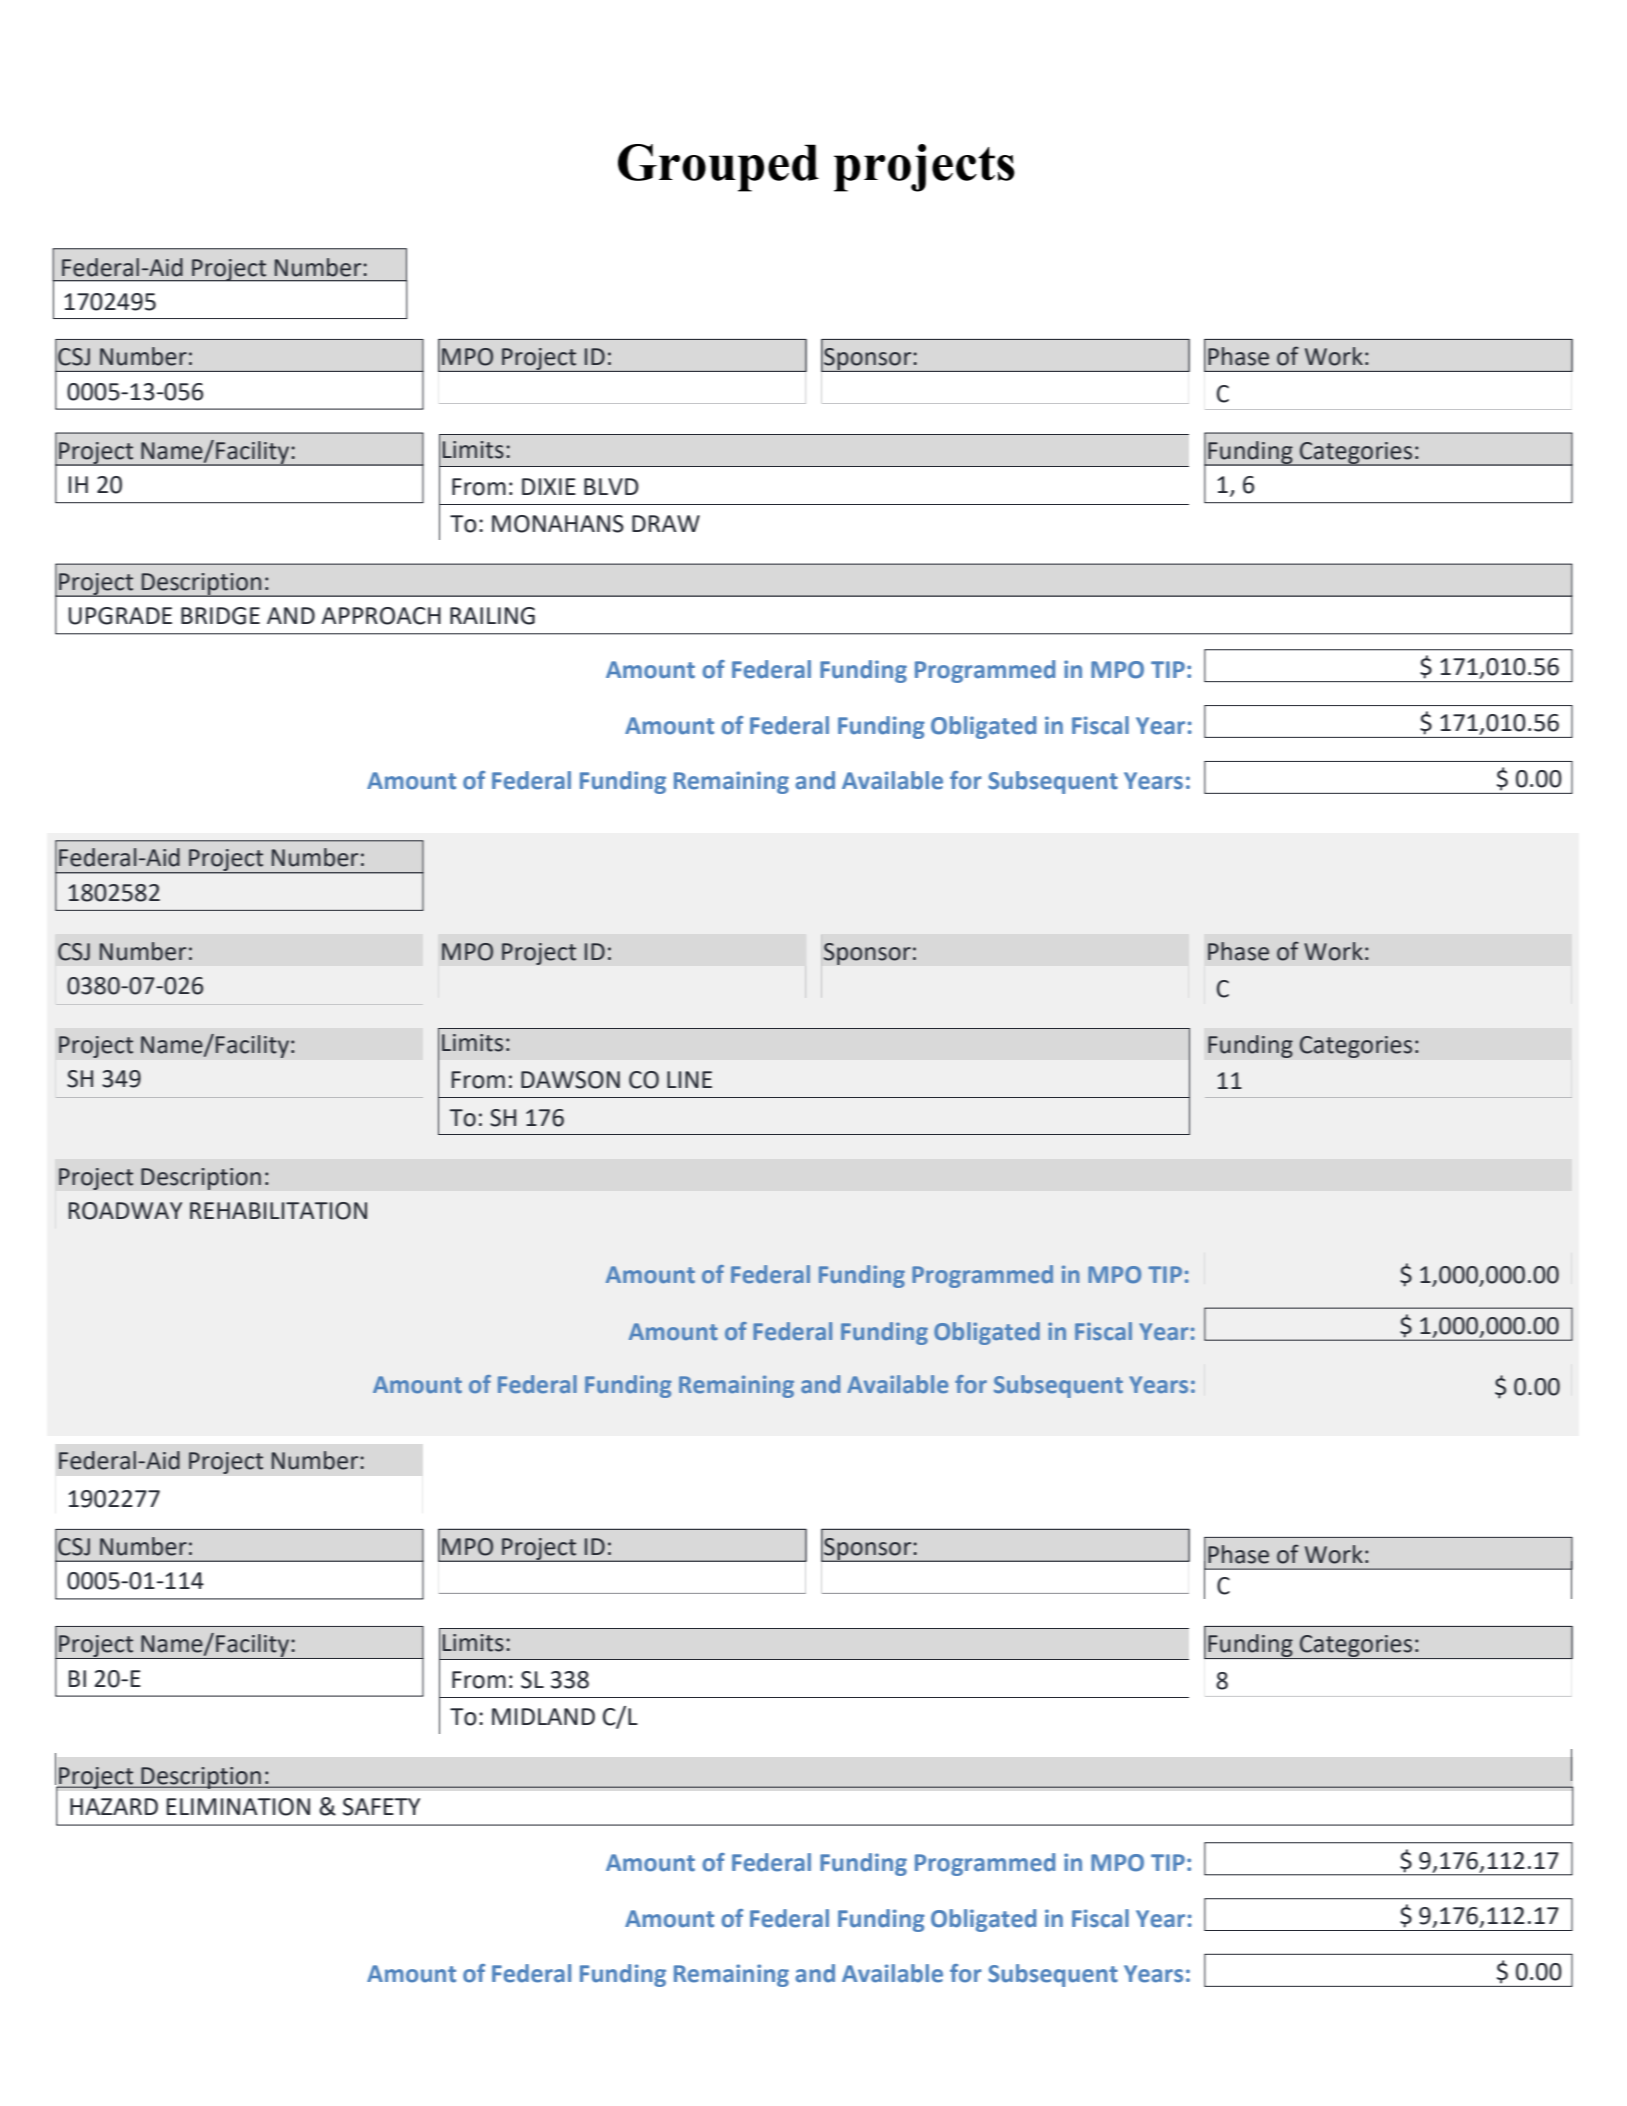  Describe the element at coordinates (718, 168) in the screenshot. I see `Grouped` at that location.
